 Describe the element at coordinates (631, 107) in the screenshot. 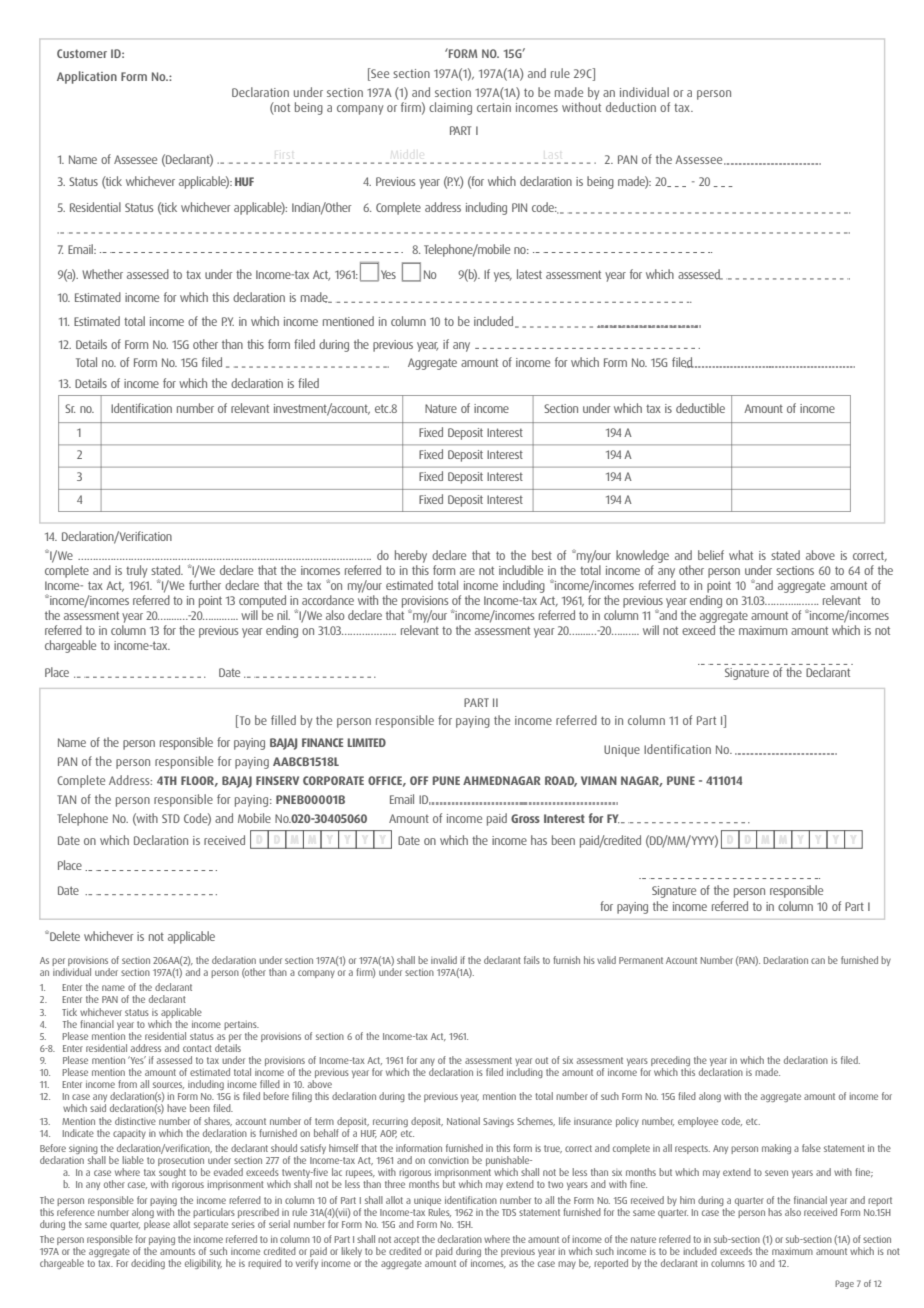

I see `deduction` at that location.
